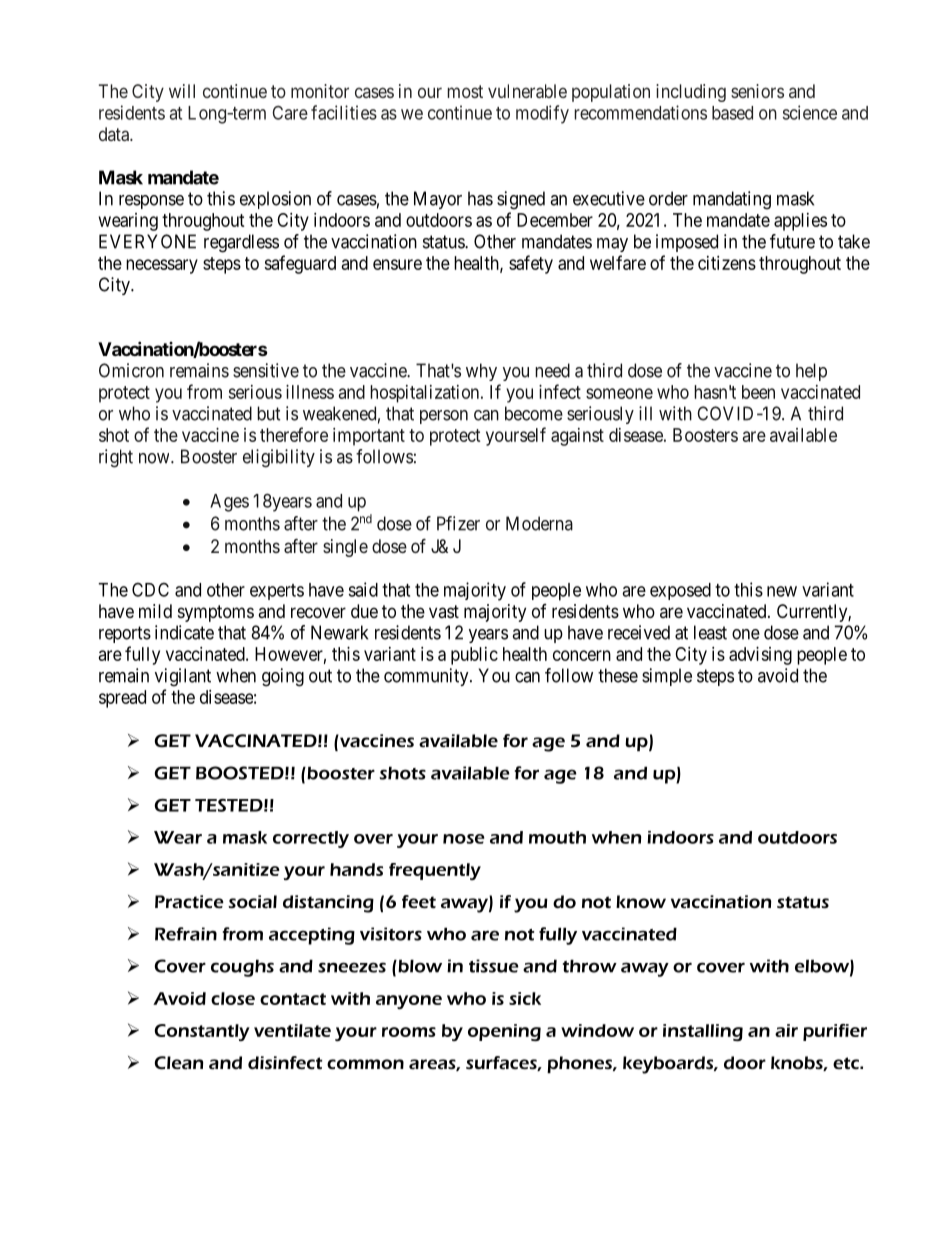 This document has width=952, height=1233. What do you see at coordinates (202, 1032) in the document?
I see `Constantly` at bounding box center [202, 1032].
